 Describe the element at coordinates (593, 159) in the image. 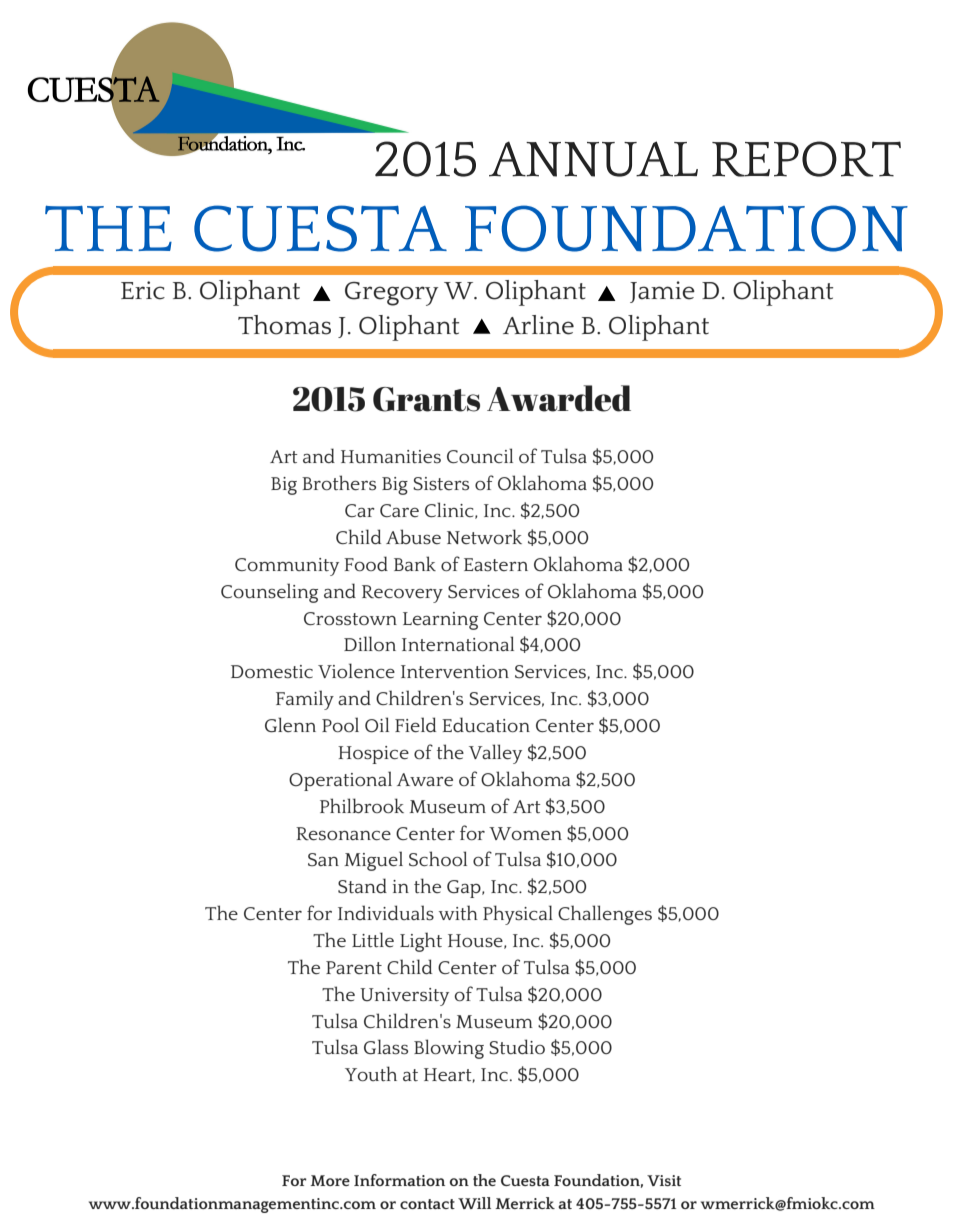

I see `ANNUAL` at that location.
